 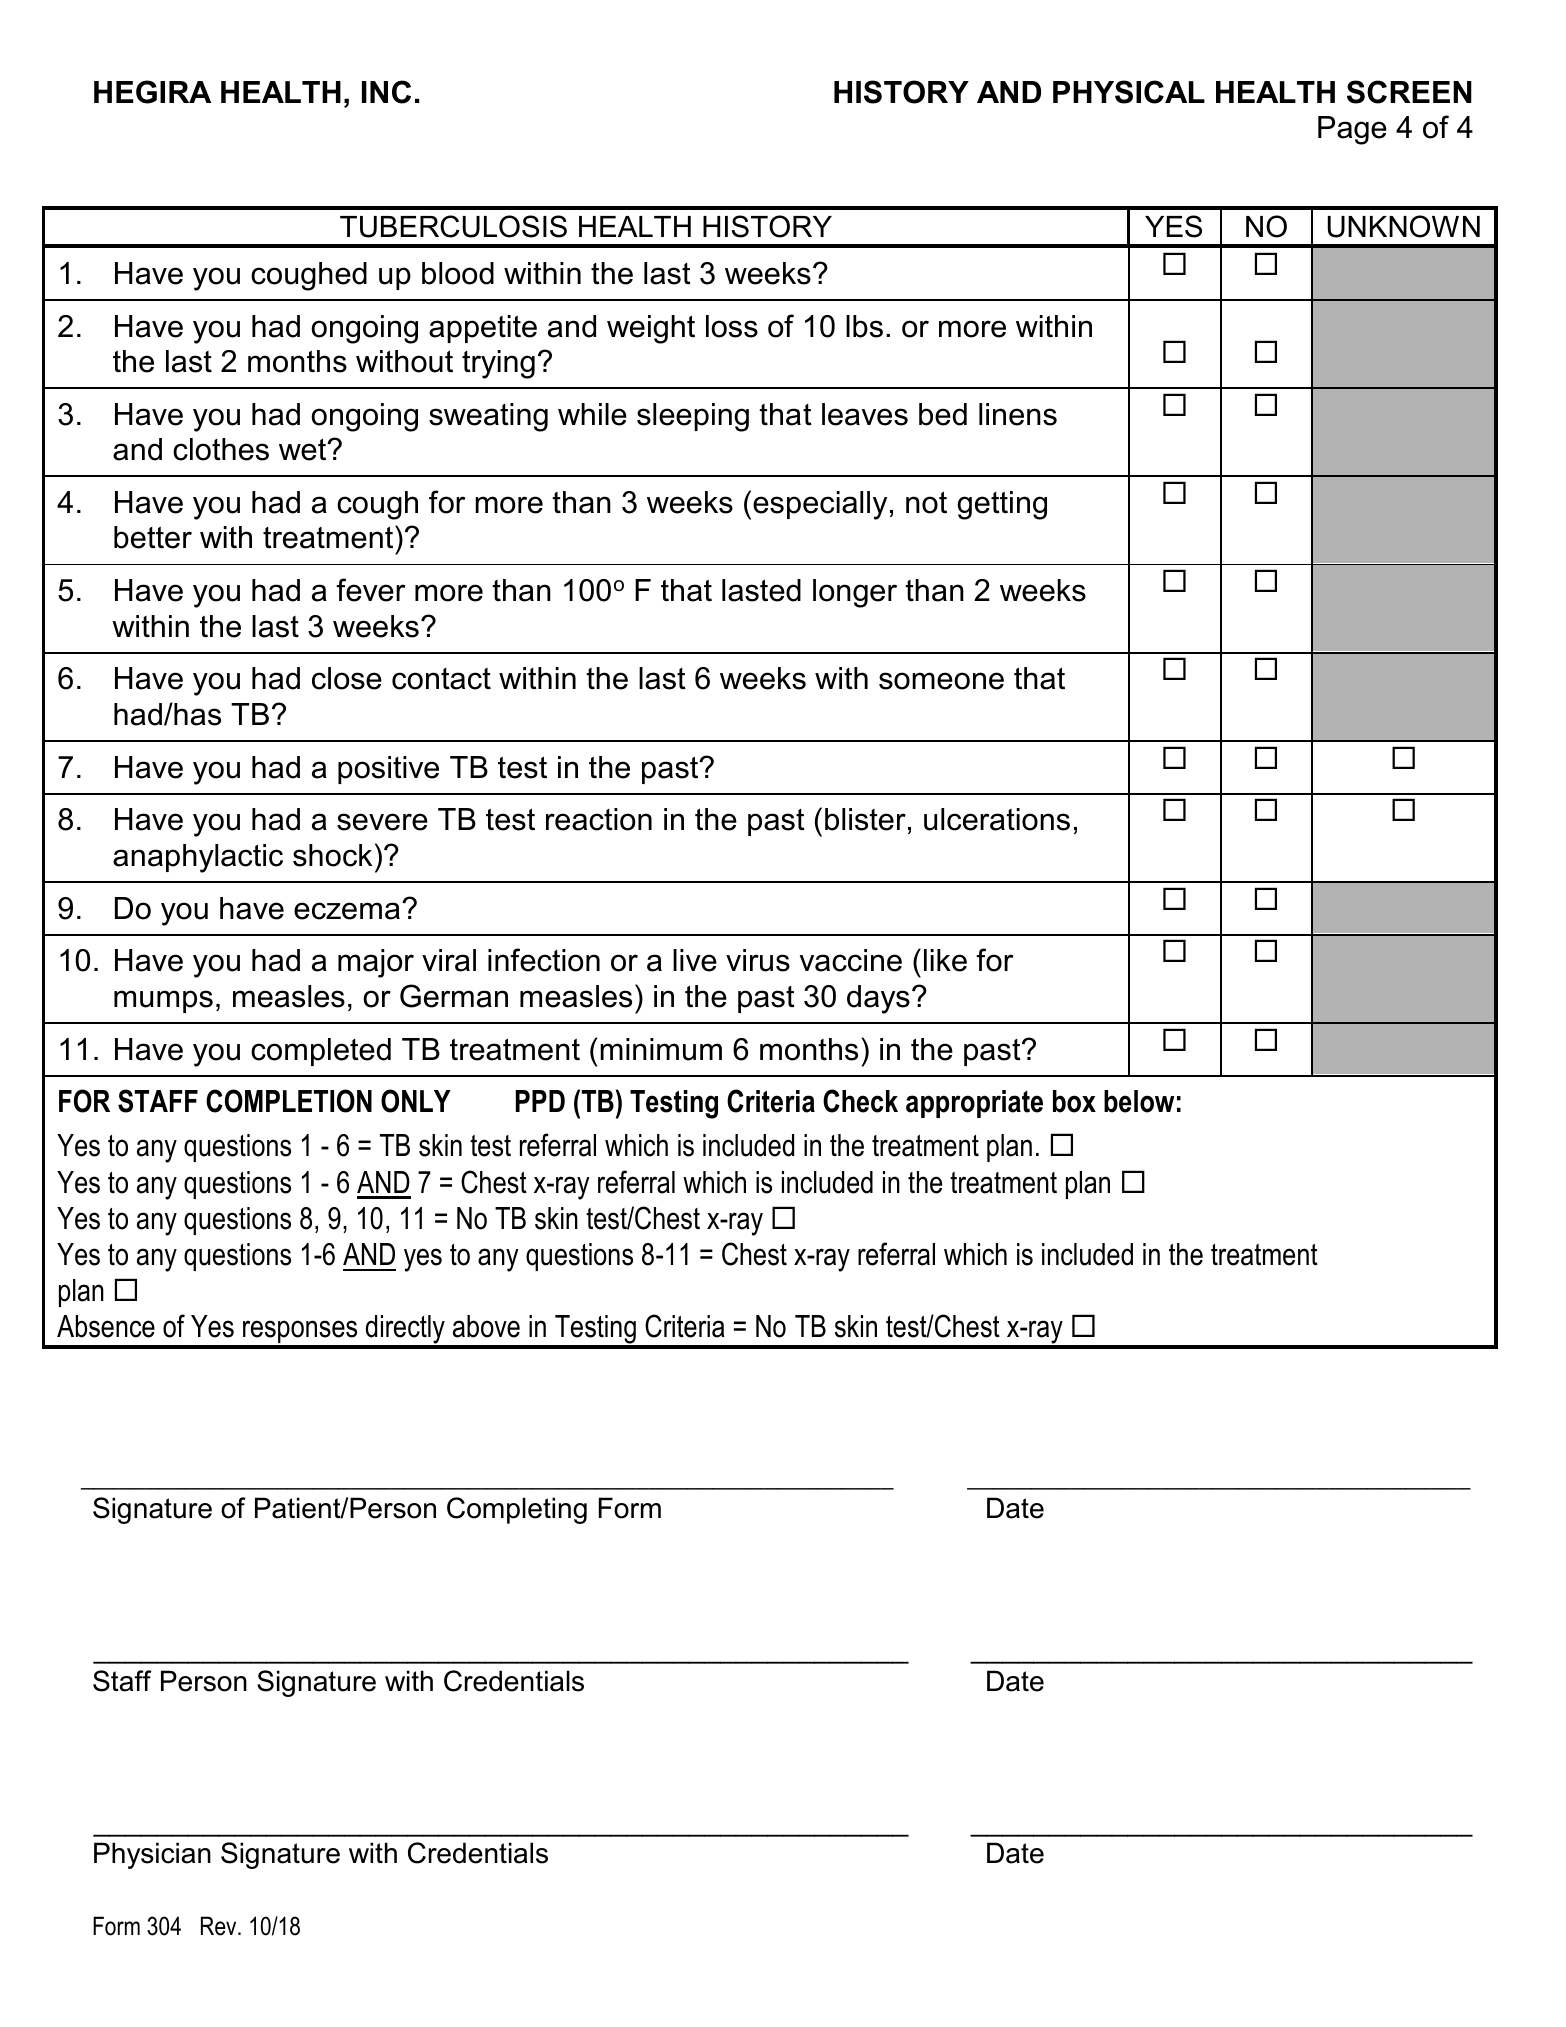 I want to click on close, so click(x=347, y=678).
